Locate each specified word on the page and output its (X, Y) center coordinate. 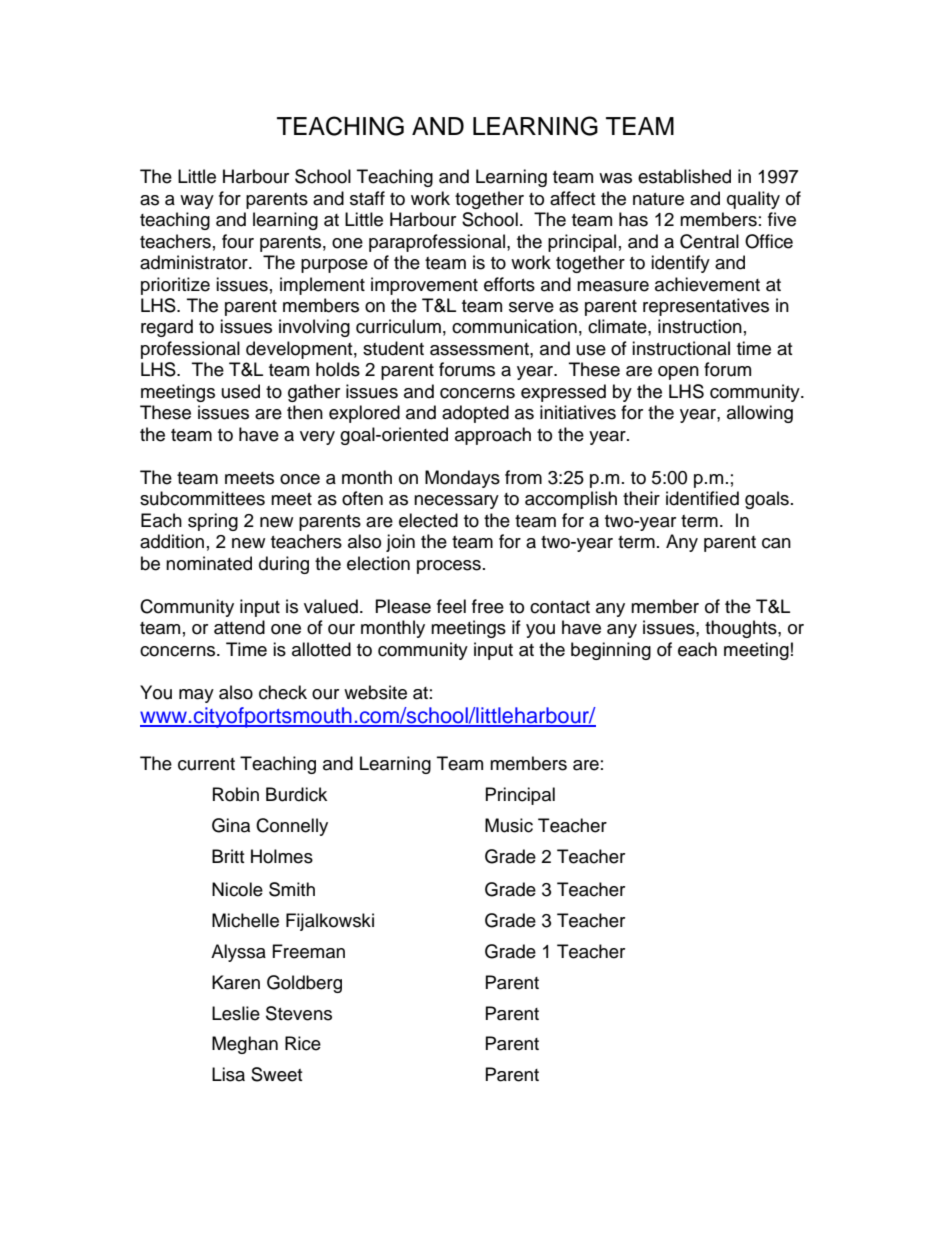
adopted (475, 414)
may (196, 696)
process (449, 567)
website (375, 692)
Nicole (237, 889)
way (197, 202)
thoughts (742, 629)
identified (702, 498)
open (678, 373)
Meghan (245, 1045)
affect (572, 198)
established (684, 176)
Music (509, 825)
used (241, 391)
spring (213, 522)
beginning (611, 651)
